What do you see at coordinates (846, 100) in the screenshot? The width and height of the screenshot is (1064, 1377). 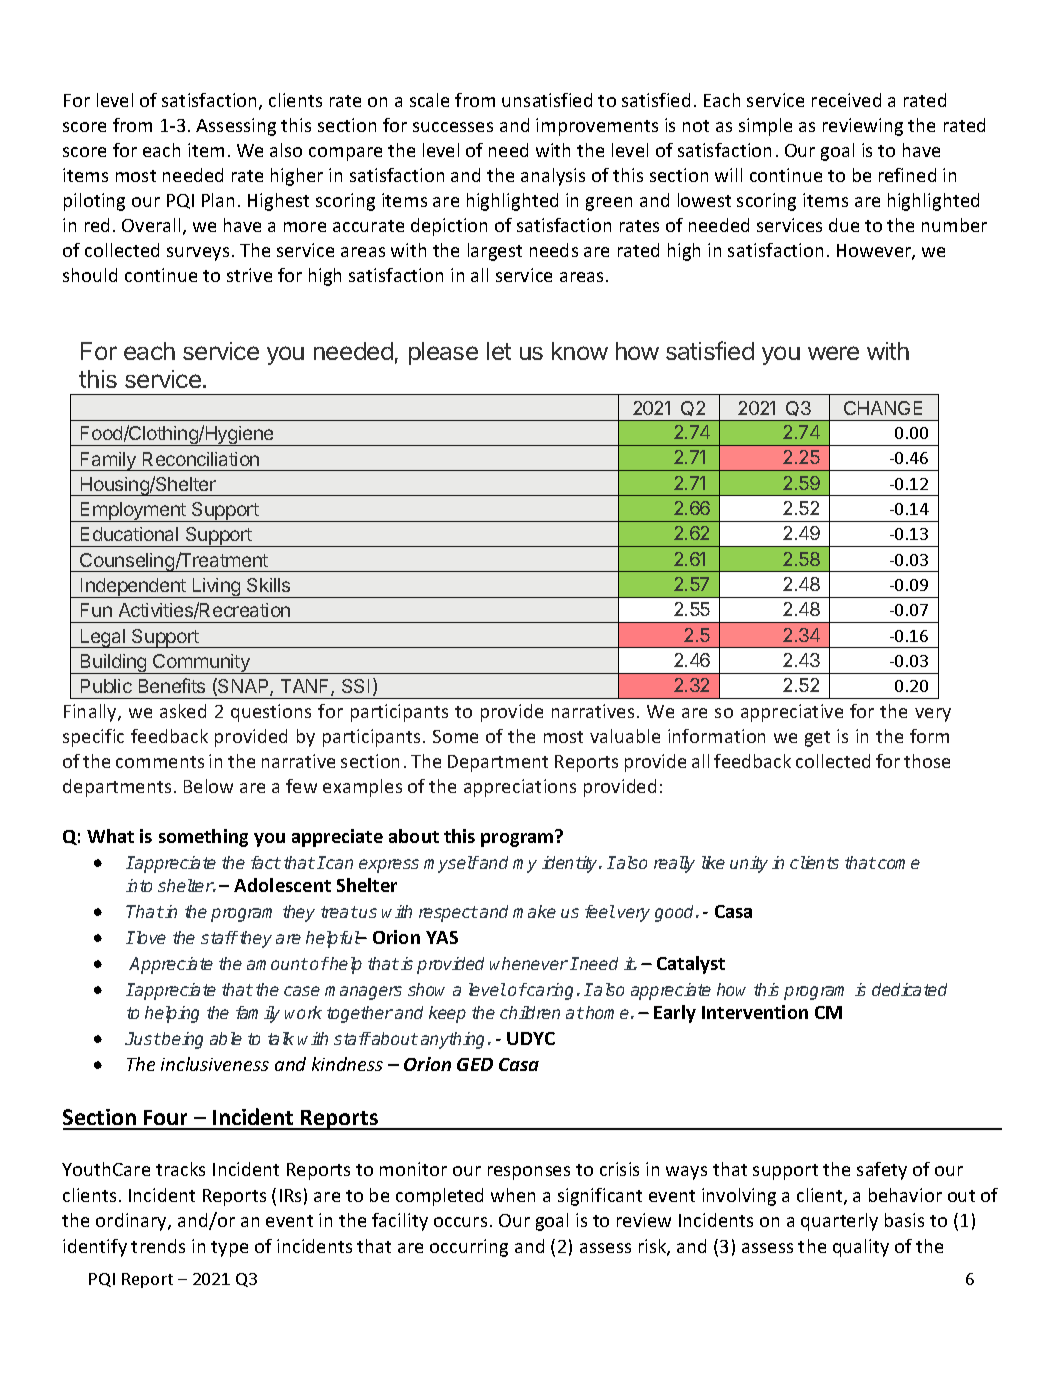 I see `received` at bounding box center [846, 100].
